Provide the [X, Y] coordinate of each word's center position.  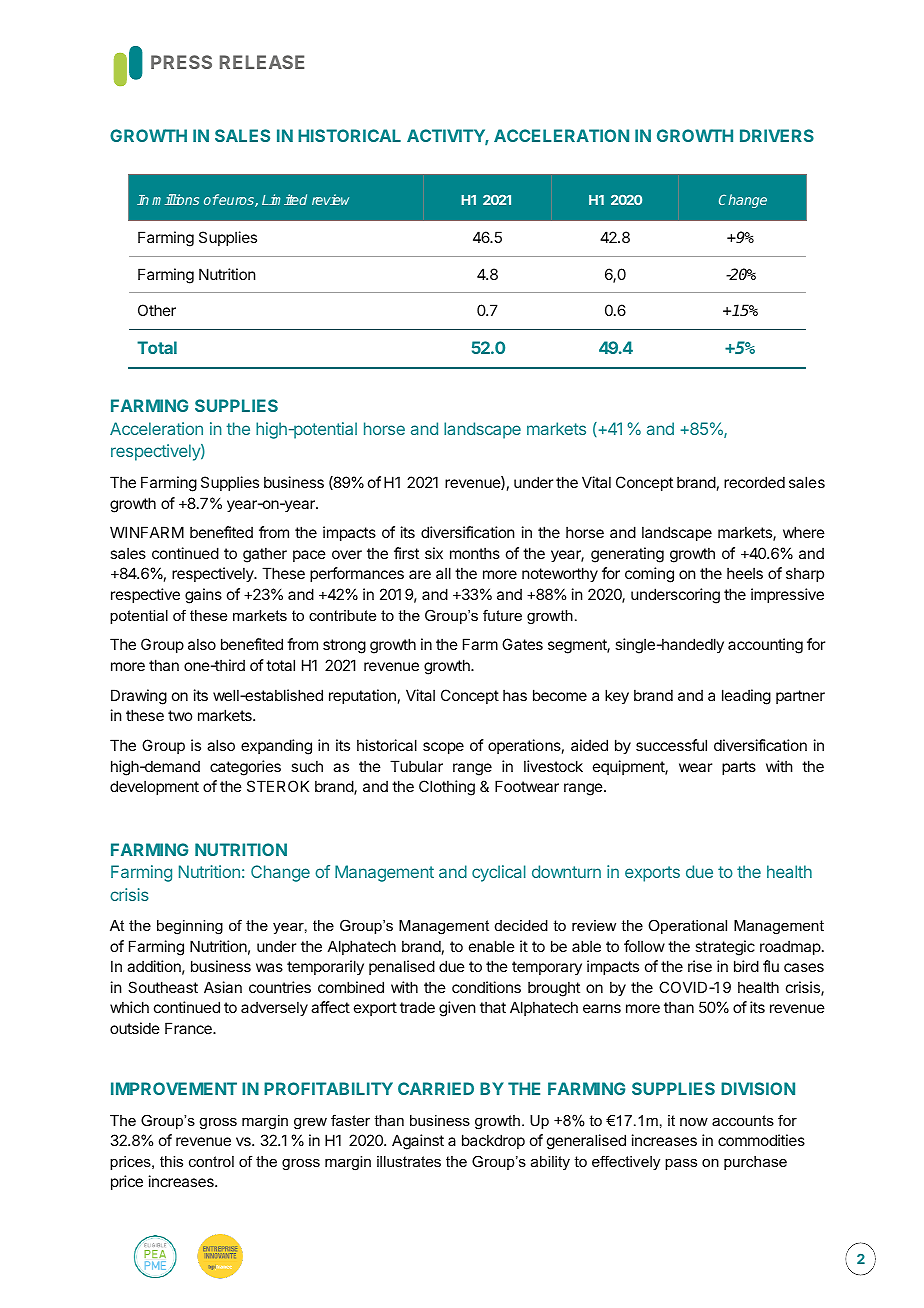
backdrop [493, 1141]
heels [745, 573]
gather [265, 555]
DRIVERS [777, 135]
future [502, 615]
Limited [284, 199]
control [211, 1161]
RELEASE [262, 62]
